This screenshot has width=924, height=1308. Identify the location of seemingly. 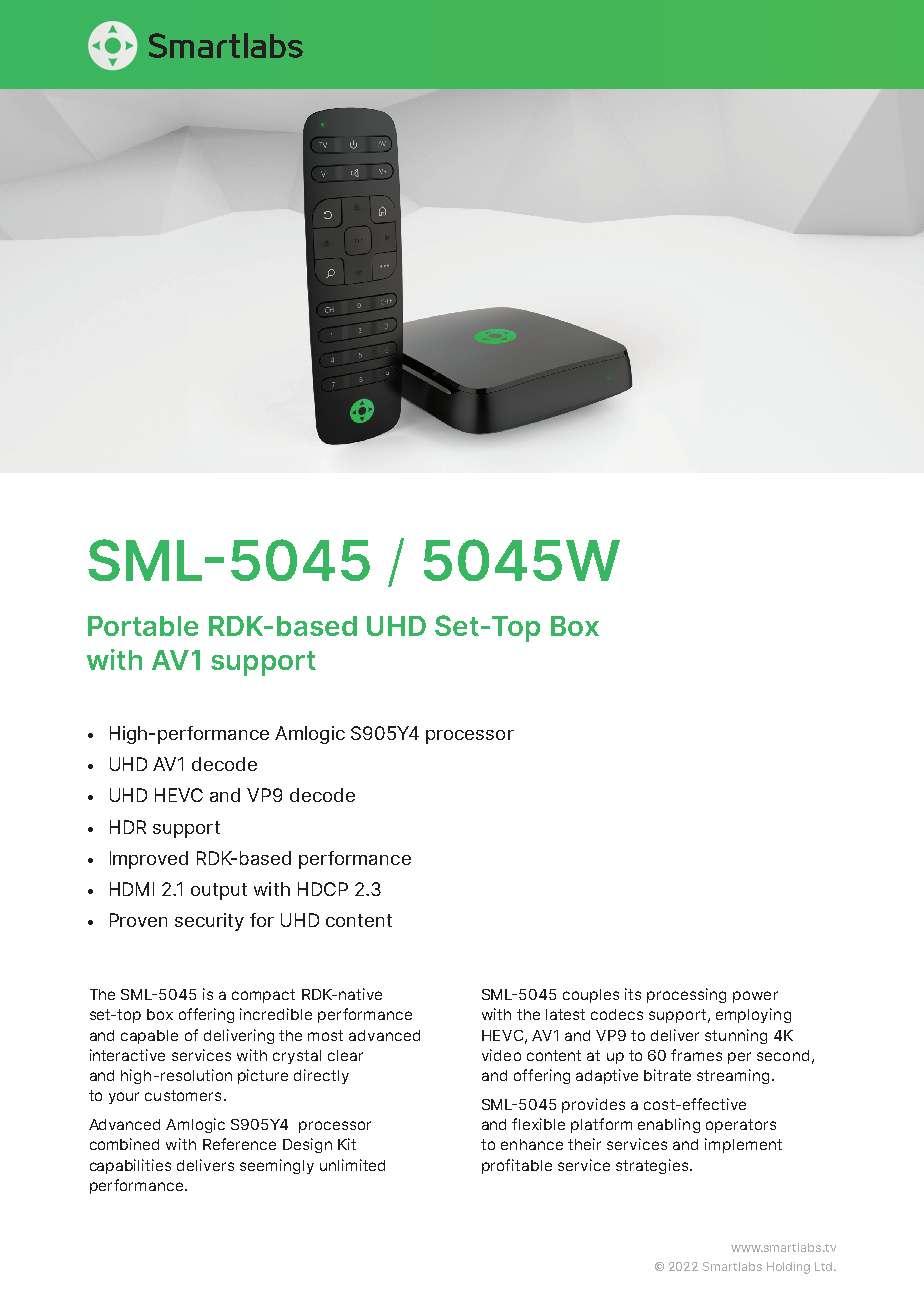
(277, 1166).
